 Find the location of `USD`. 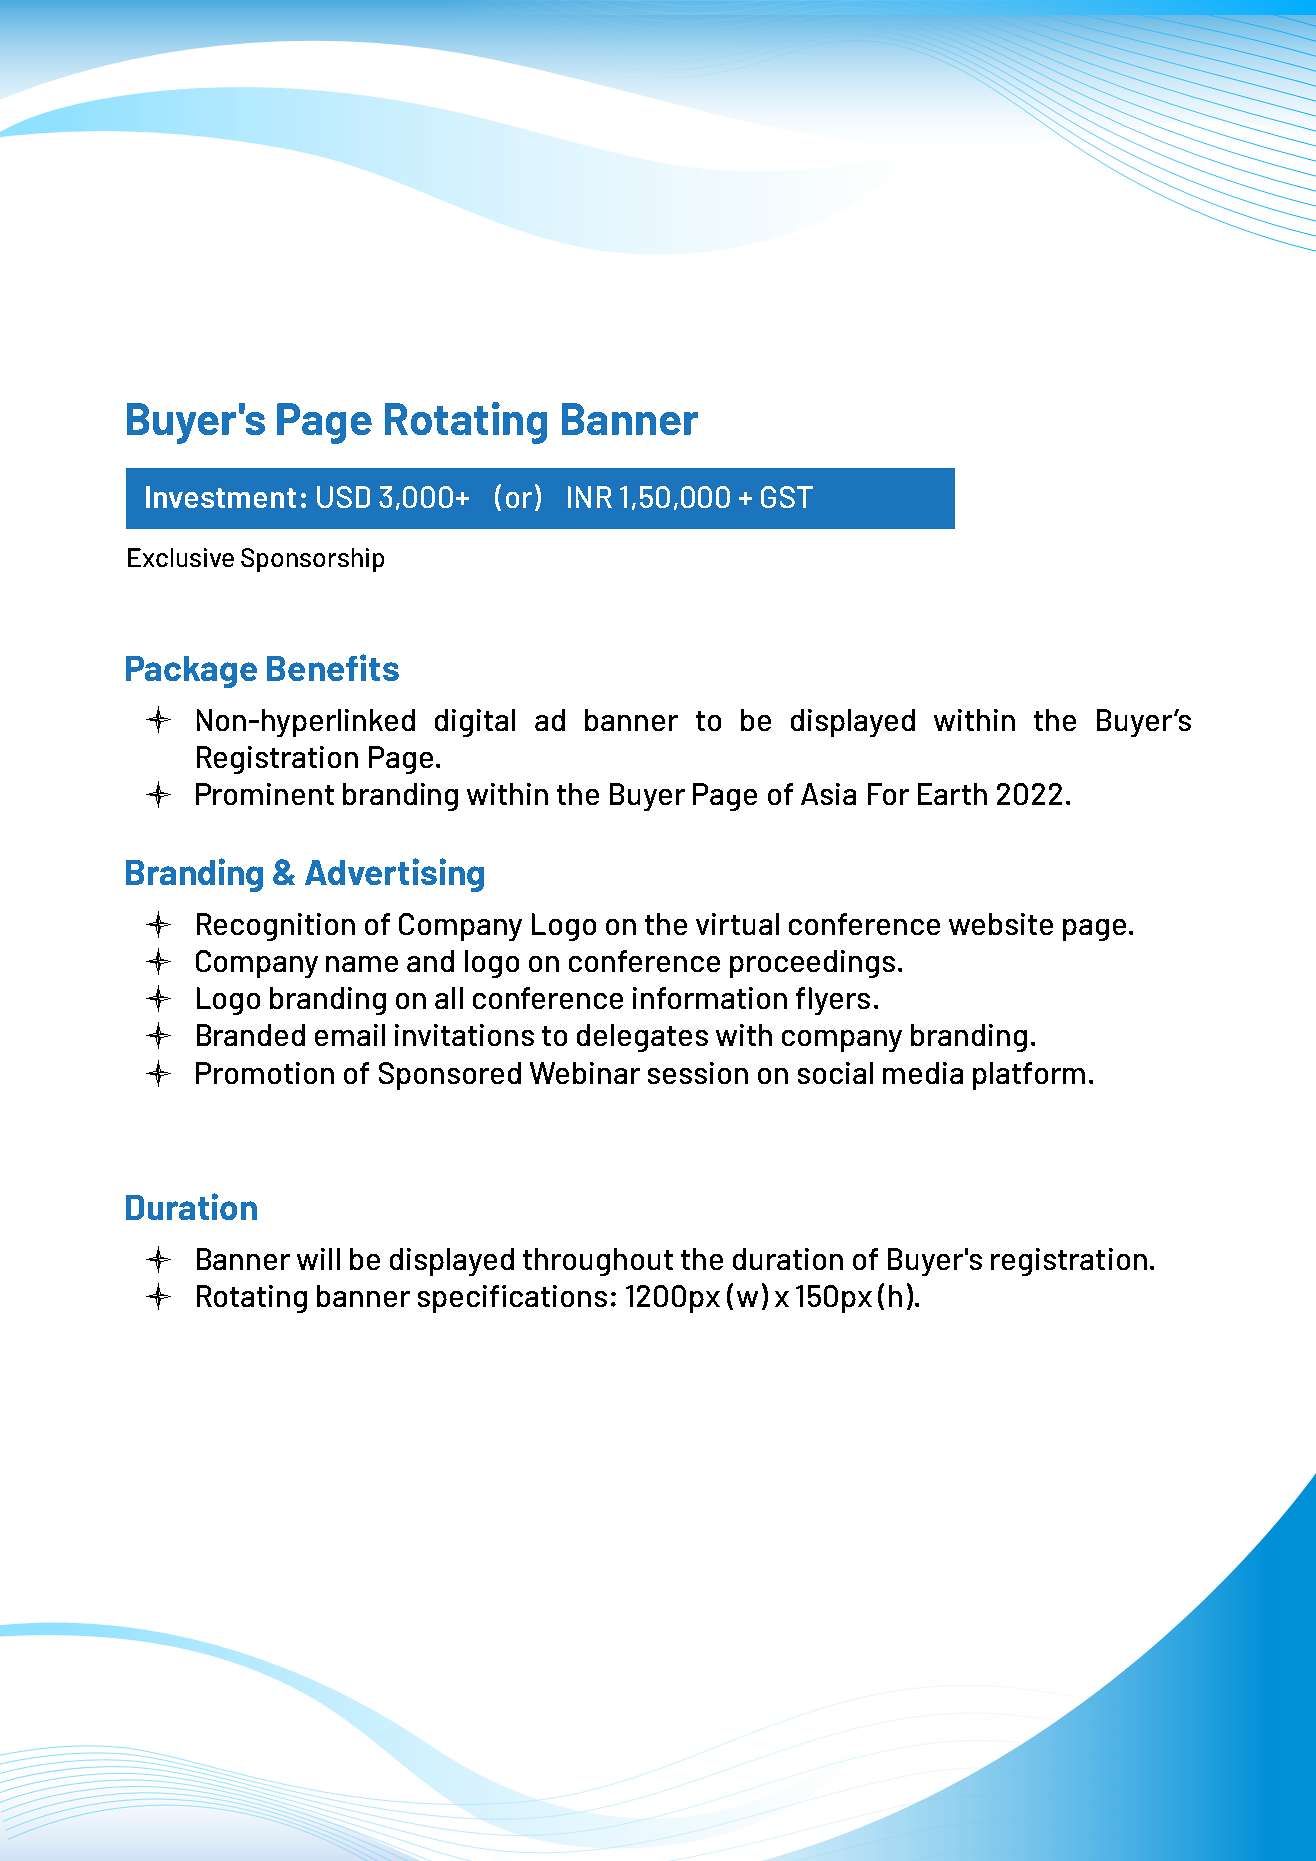

USD is located at coordinates (343, 497).
